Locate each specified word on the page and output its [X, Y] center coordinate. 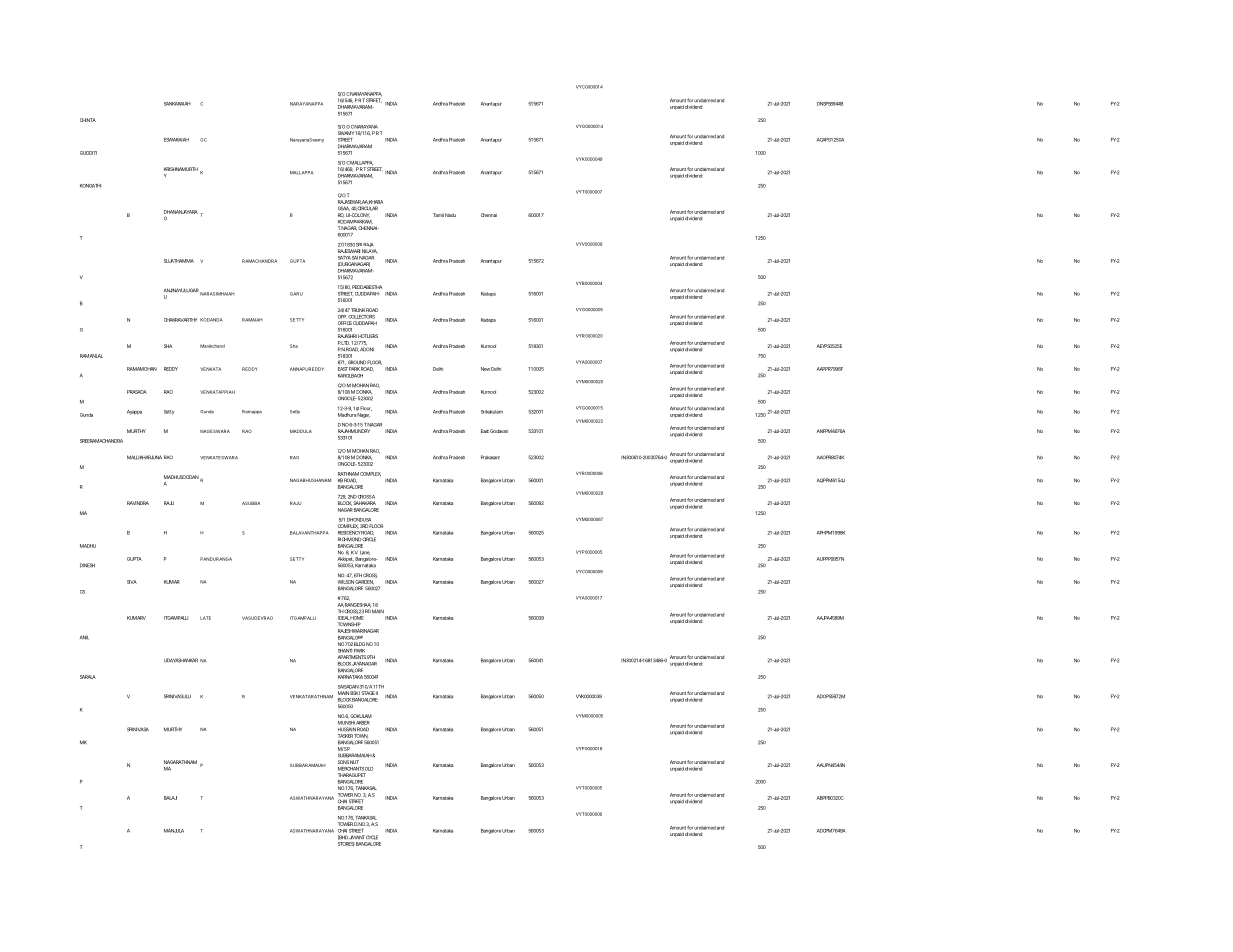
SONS [343, 762]
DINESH [87, 565]
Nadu [450, 215]
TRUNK [358, 310]
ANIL [84, 637]
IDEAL [343, 618]
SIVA [132, 582]
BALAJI [170, 798]
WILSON [346, 582]
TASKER [345, 736]
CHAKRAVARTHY [181, 320]
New [485, 369]
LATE [205, 618]
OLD [369, 769]
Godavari [499, 431]
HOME [357, 618]
